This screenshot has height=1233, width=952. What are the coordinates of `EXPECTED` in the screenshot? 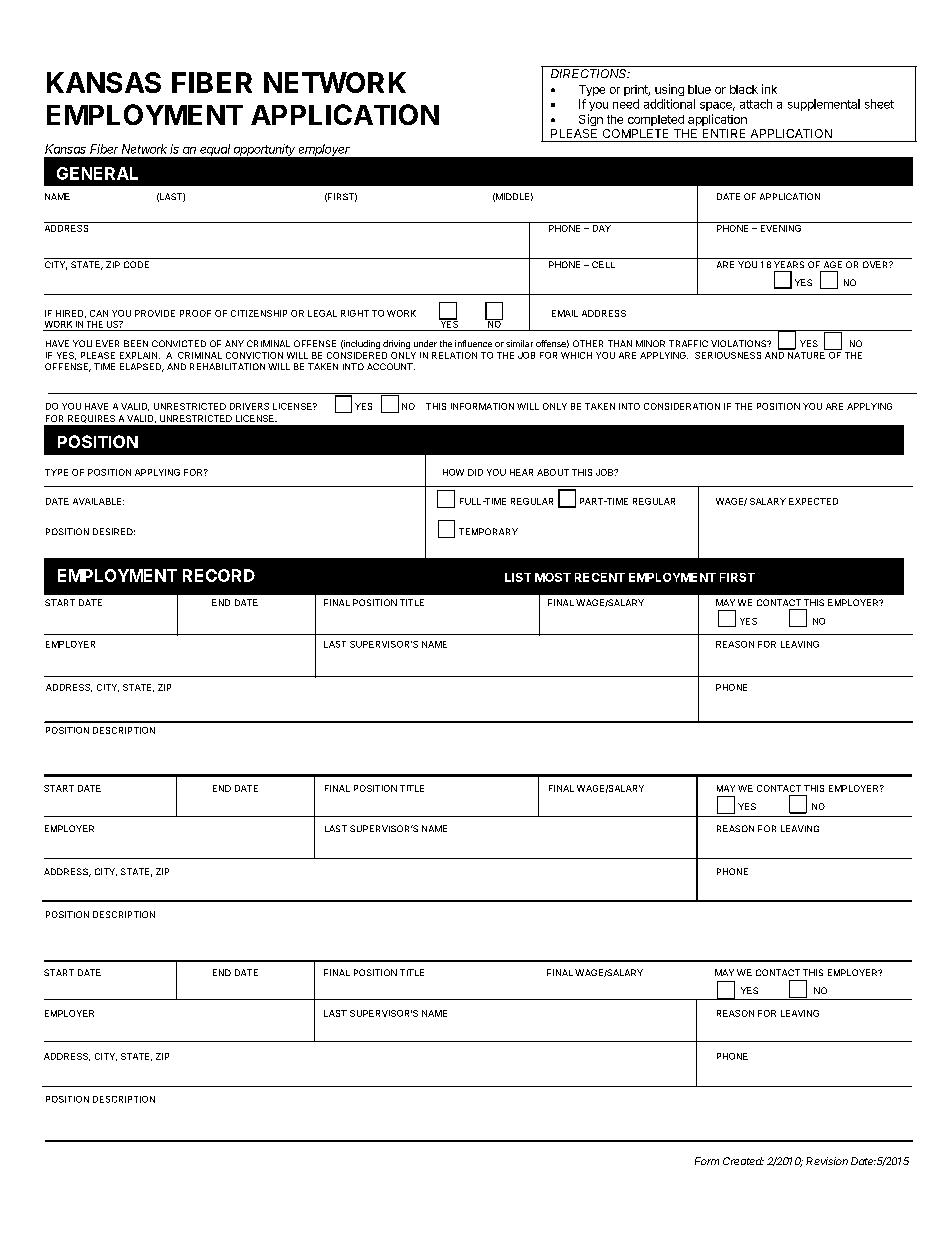 It's located at (813, 501).
